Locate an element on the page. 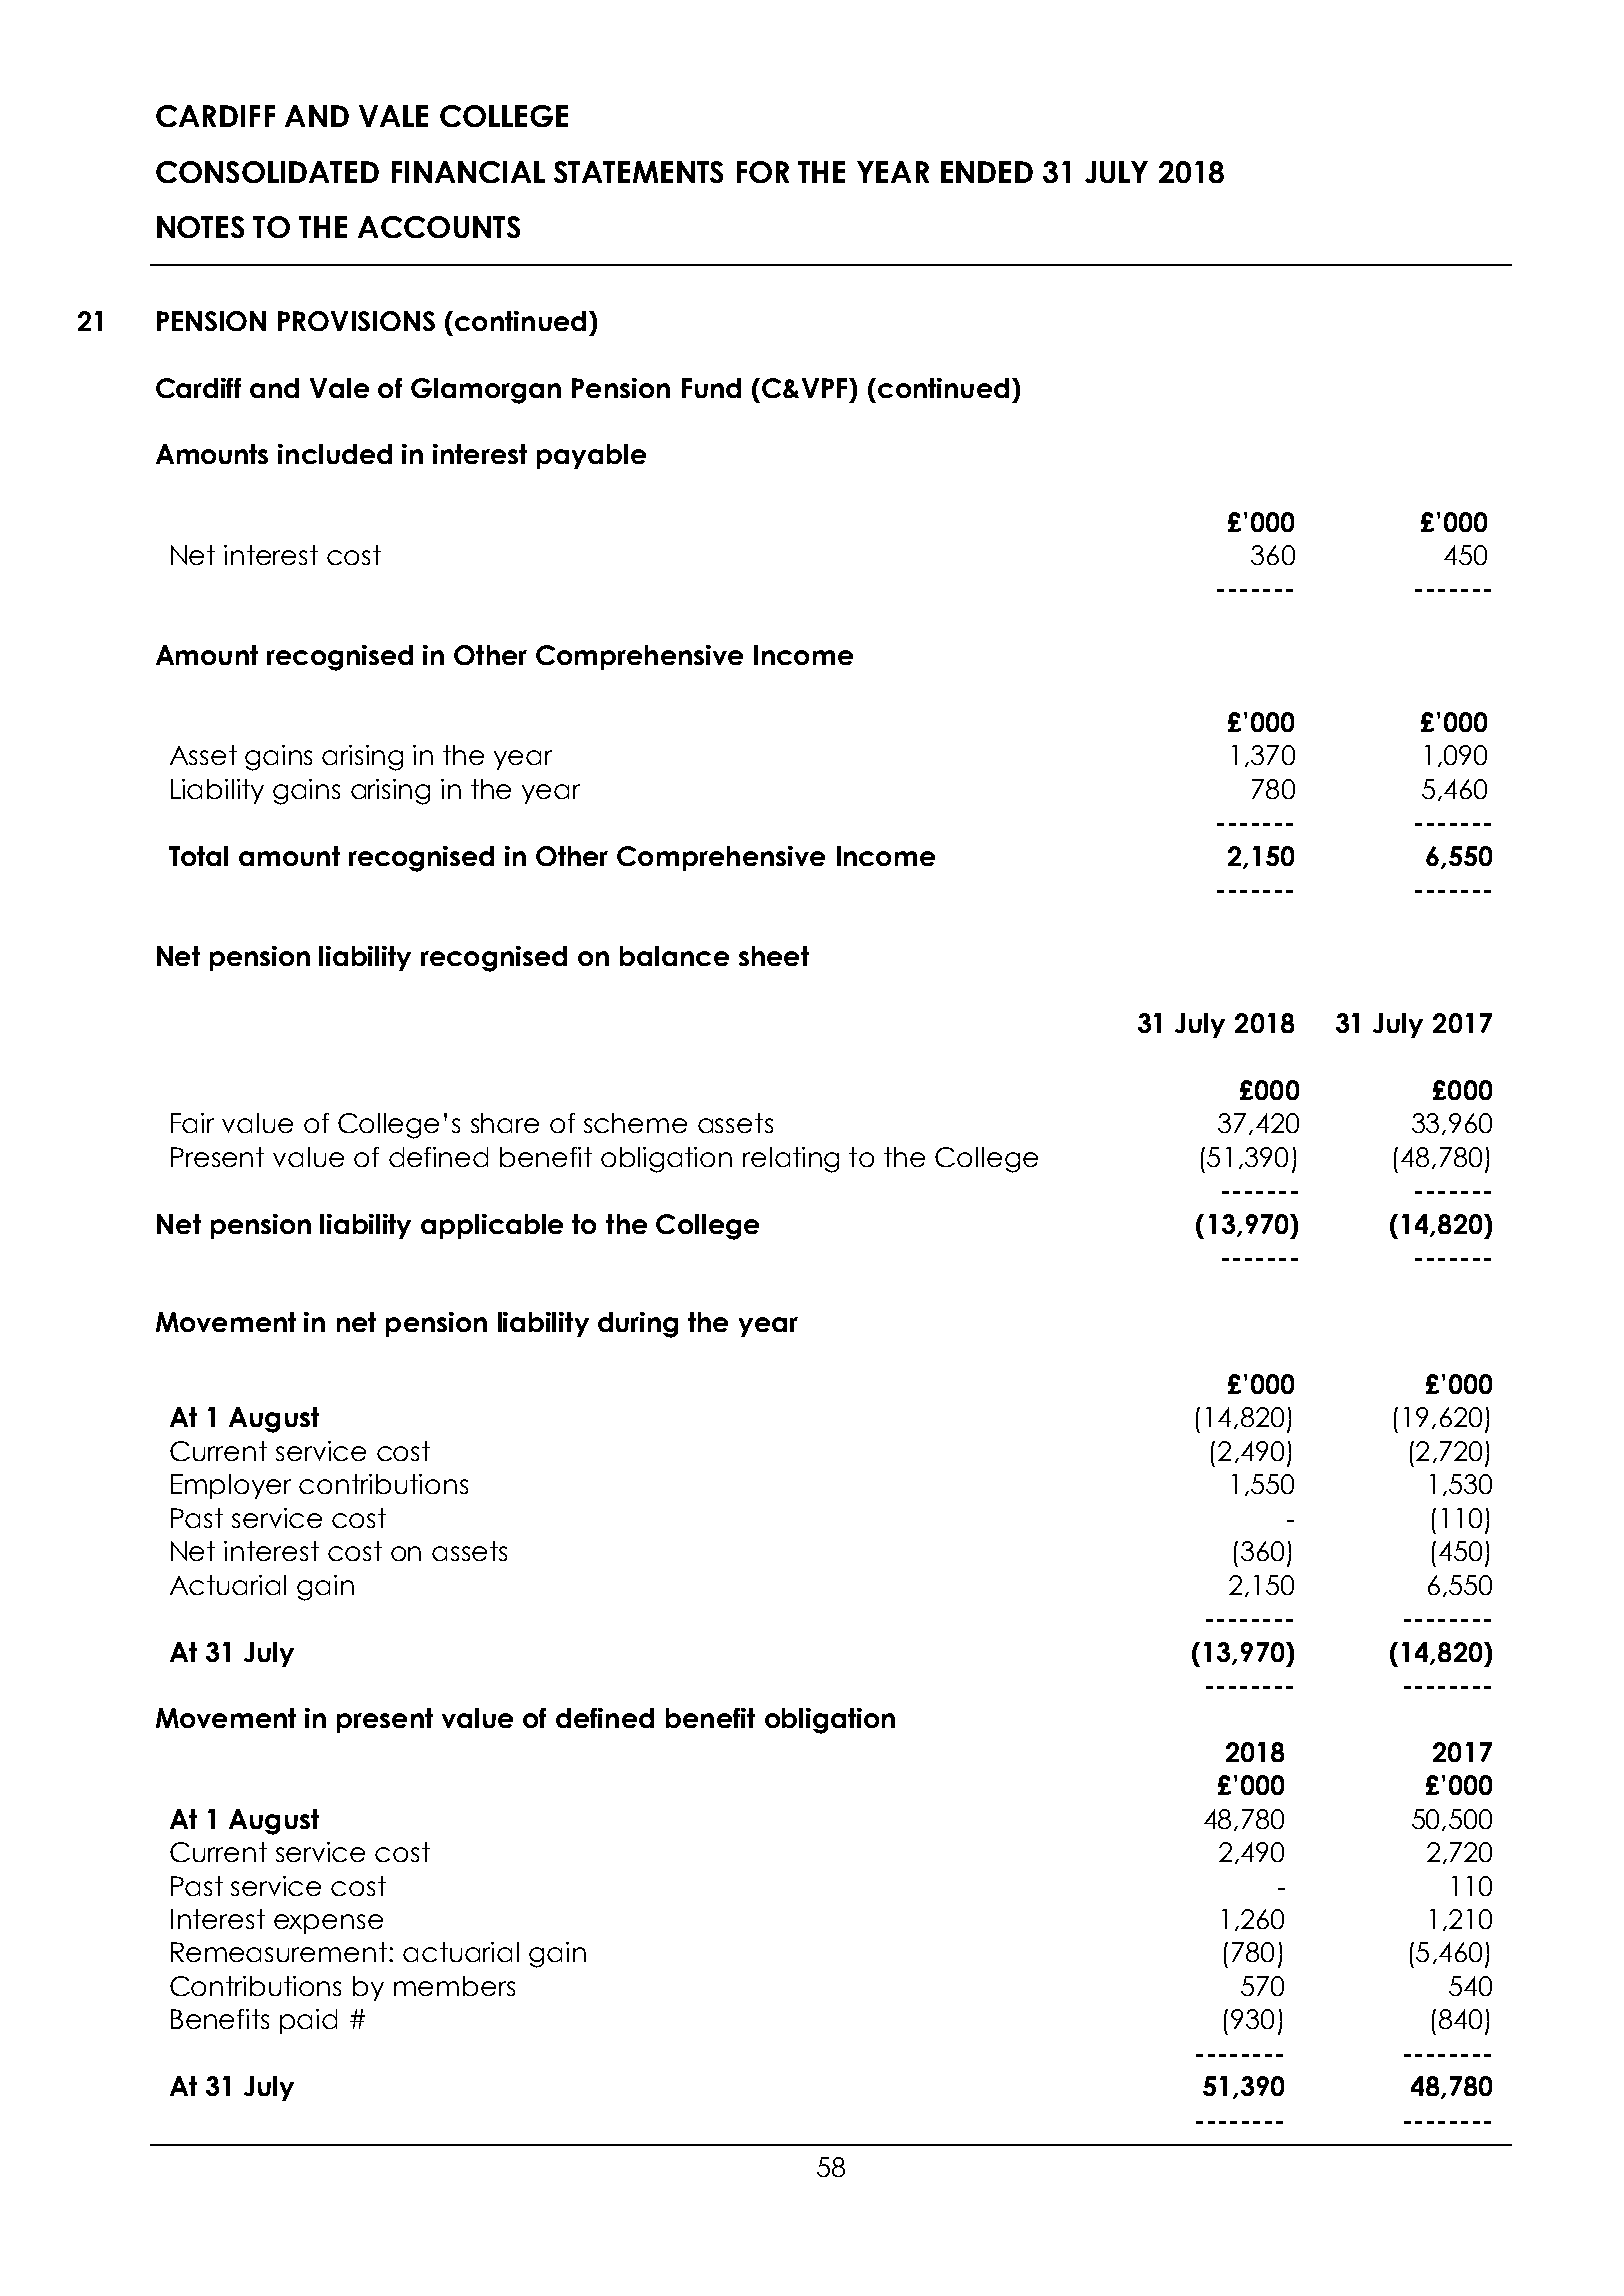 Image resolution: width=1624 pixels, height=2296 pixels. applicable is located at coordinates (492, 1226).
